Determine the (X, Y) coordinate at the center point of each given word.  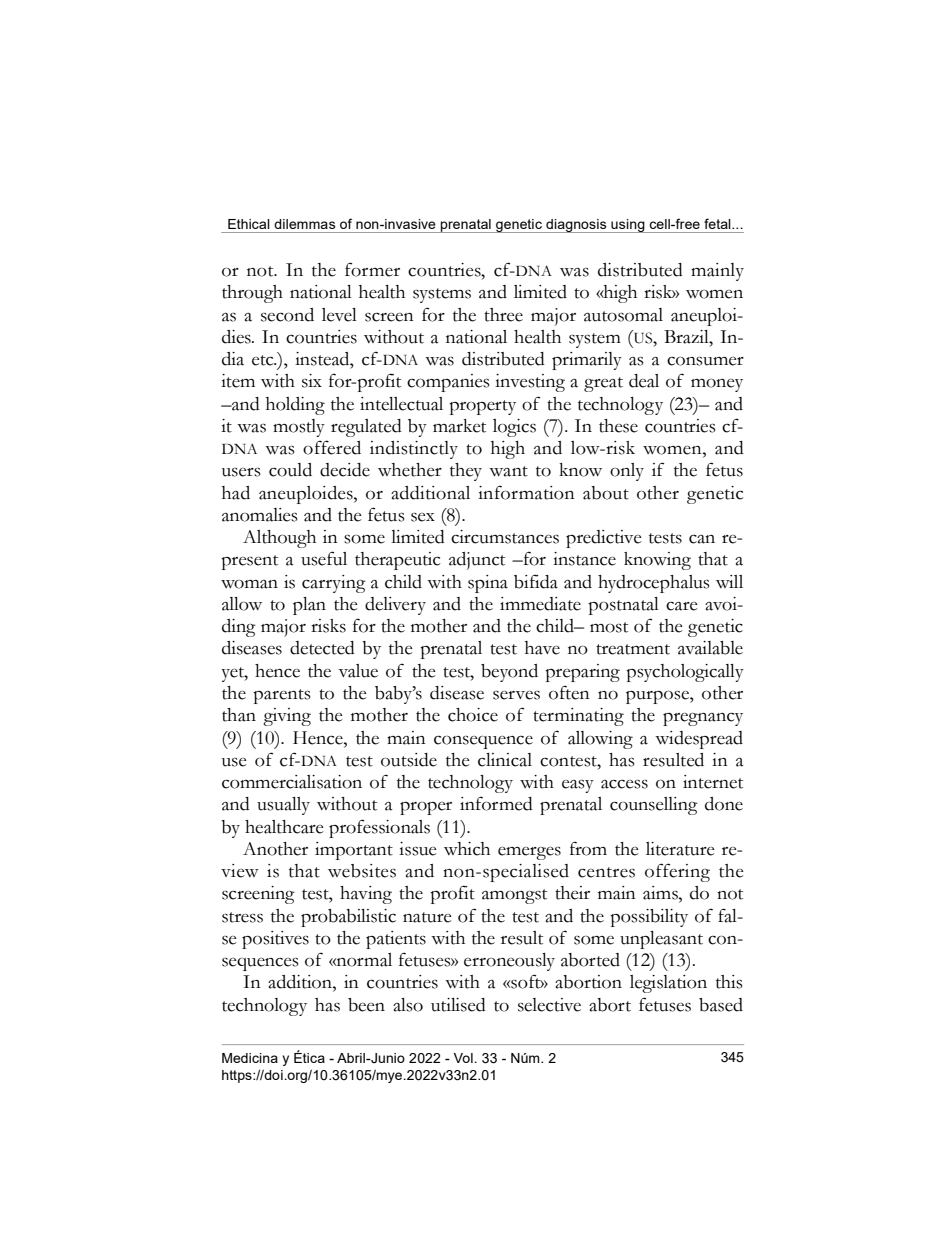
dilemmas (305, 224)
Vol (464, 1058)
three (503, 315)
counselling (654, 806)
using (628, 226)
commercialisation (292, 782)
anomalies (259, 515)
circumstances (505, 537)
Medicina (250, 1058)
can (702, 539)
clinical (505, 760)
